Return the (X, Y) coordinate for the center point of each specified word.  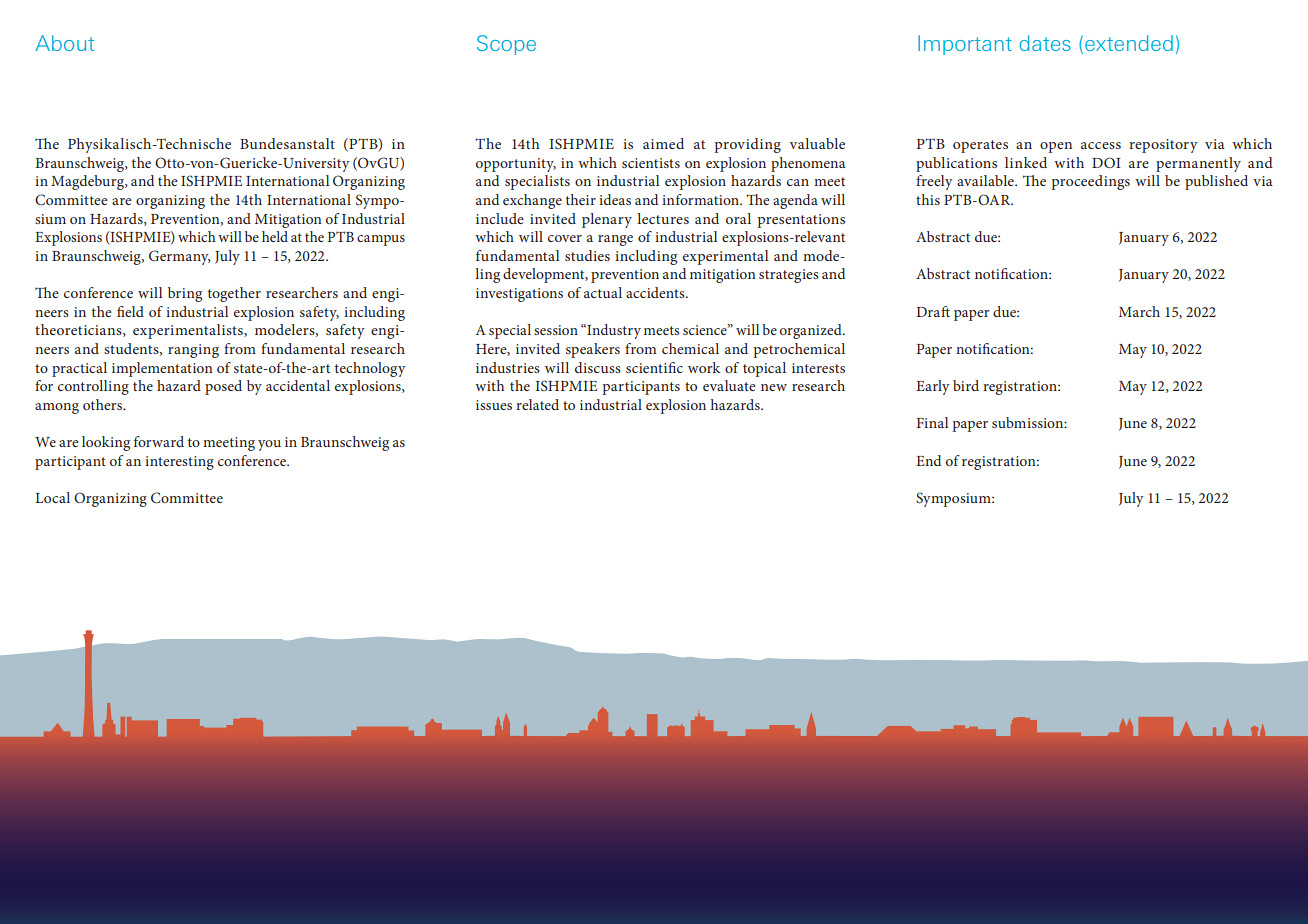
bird (966, 385)
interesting (179, 463)
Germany (180, 257)
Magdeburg (88, 182)
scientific (654, 367)
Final (932, 422)
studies (587, 255)
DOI (1106, 162)
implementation (162, 369)
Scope (506, 45)
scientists (651, 163)
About (64, 43)
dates (1045, 43)
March (1139, 311)
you (269, 445)
